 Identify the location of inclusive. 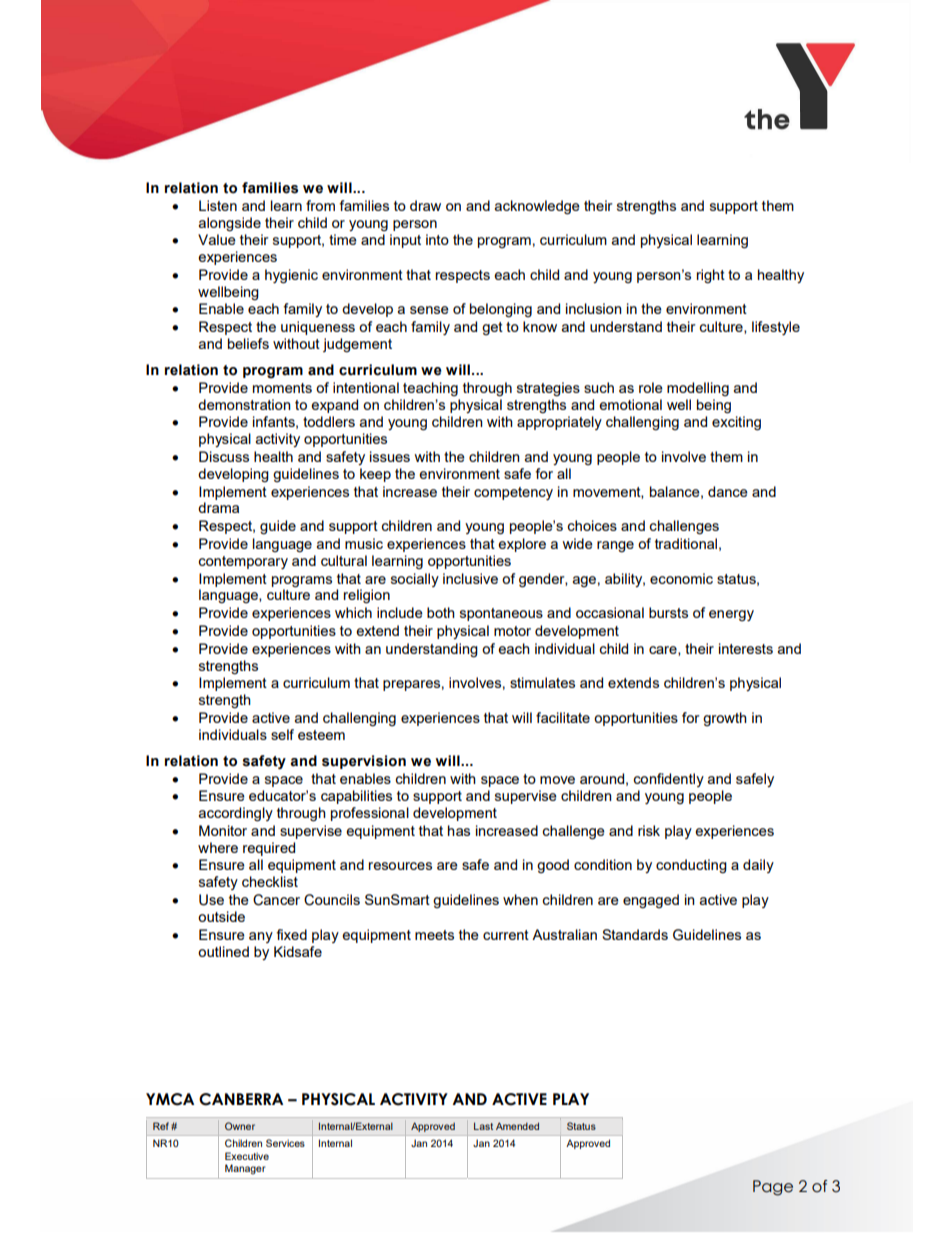
(470, 578).
